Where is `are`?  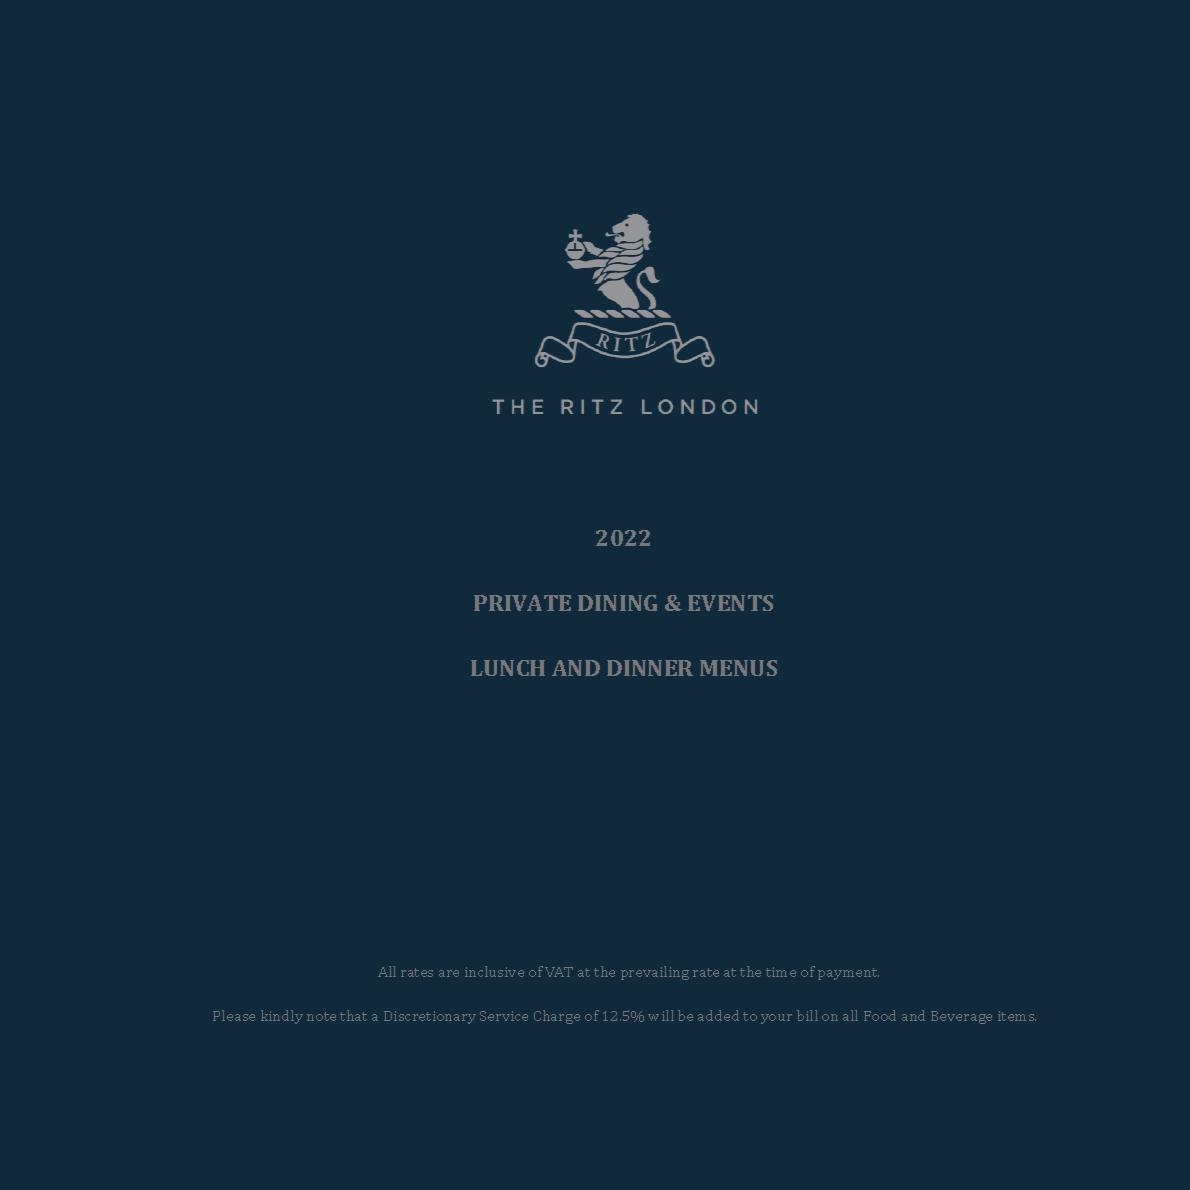 are is located at coordinates (449, 973).
